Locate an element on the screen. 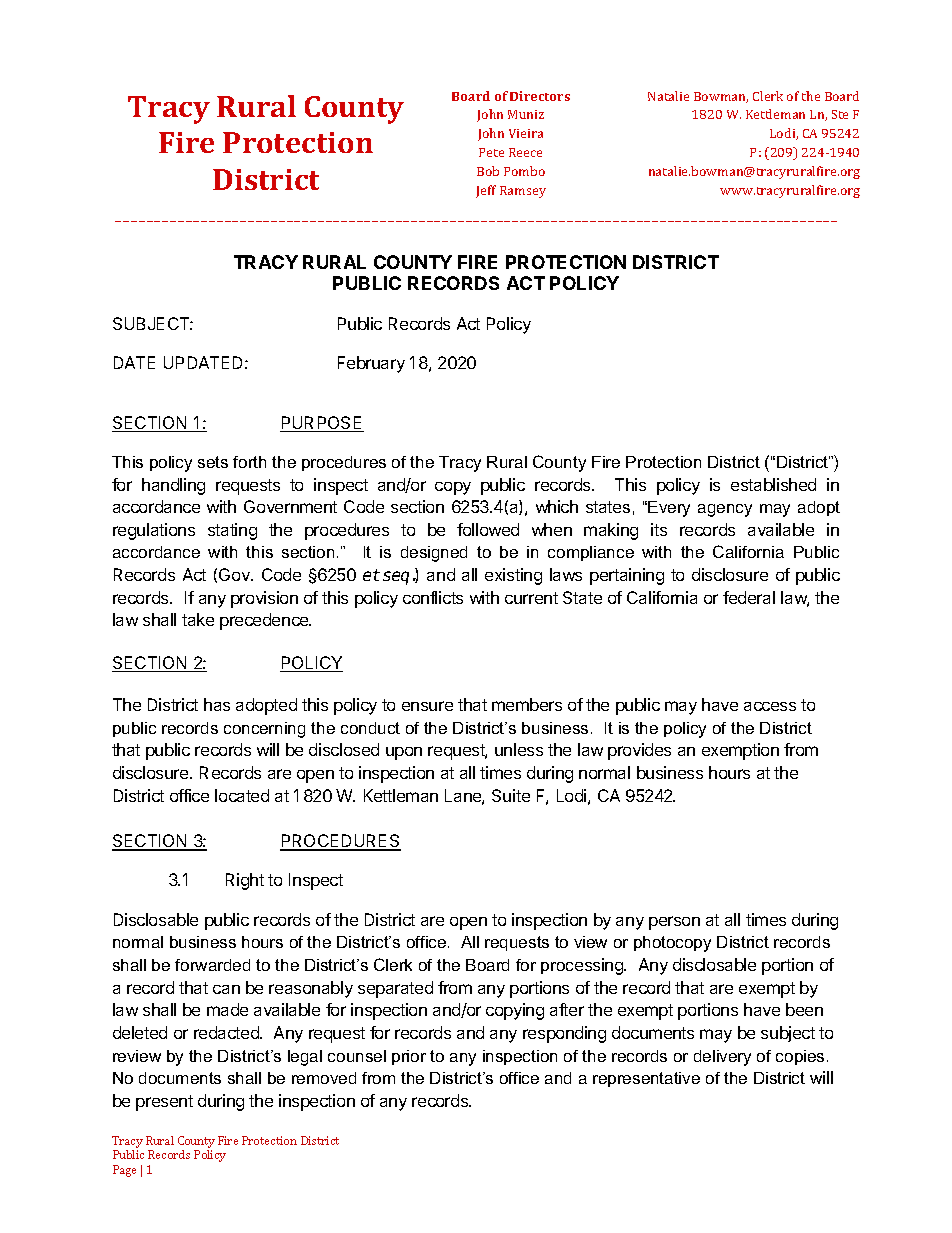  federal is located at coordinates (749, 597).
